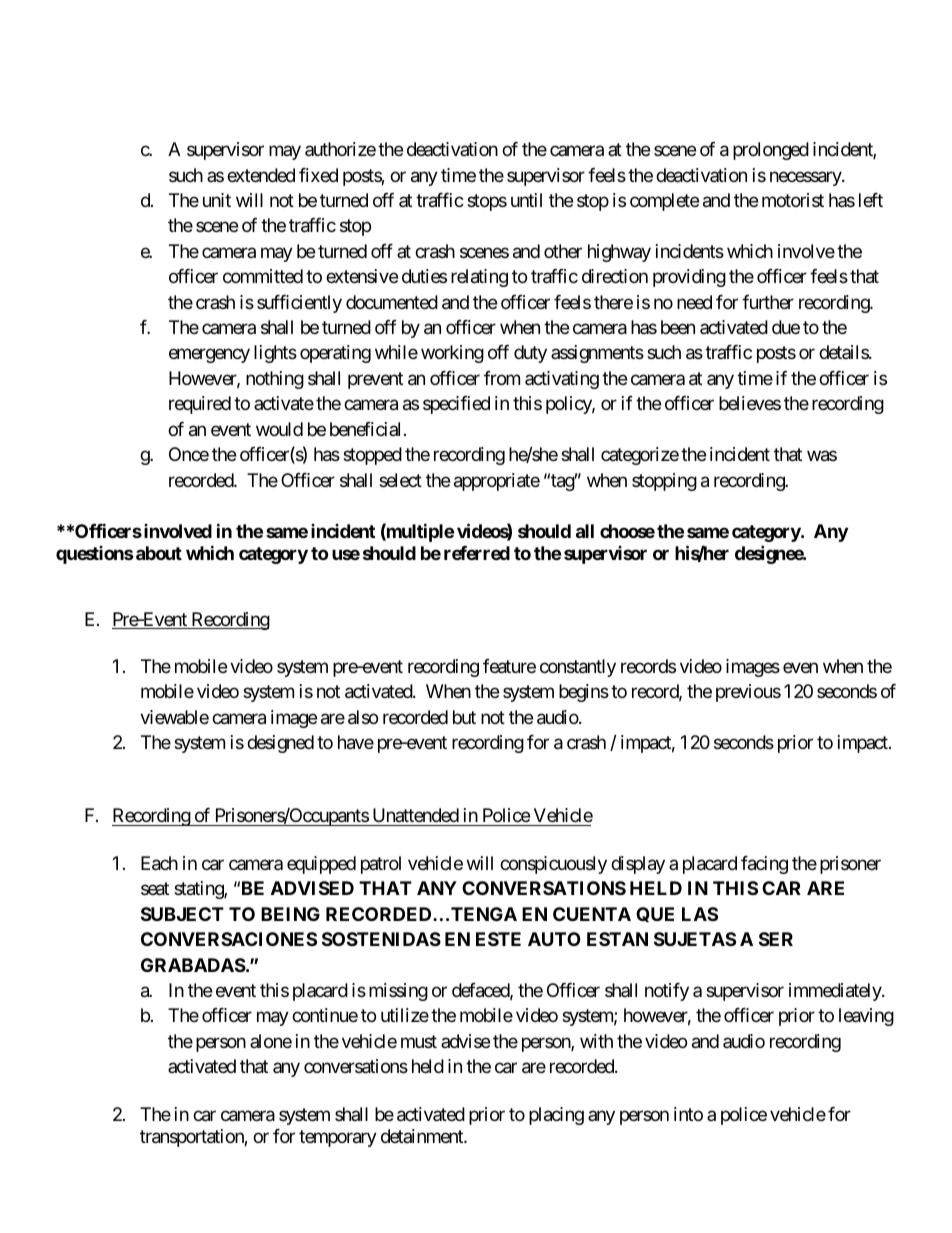 Image resolution: width=952 pixels, height=1233 pixels. I want to click on necessary, so click(806, 178).
